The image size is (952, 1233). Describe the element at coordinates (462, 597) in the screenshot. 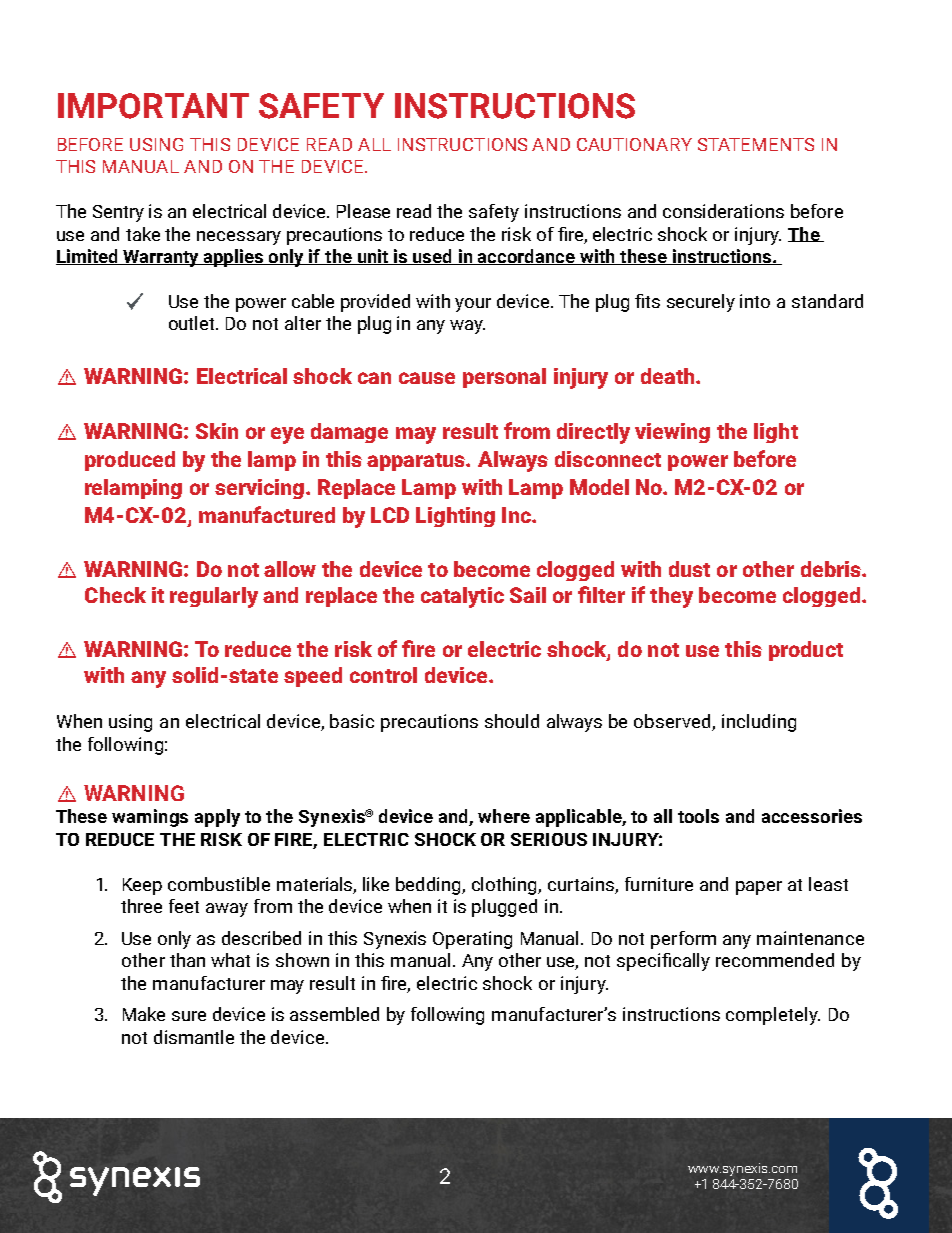

I see `catalytic` at that location.
